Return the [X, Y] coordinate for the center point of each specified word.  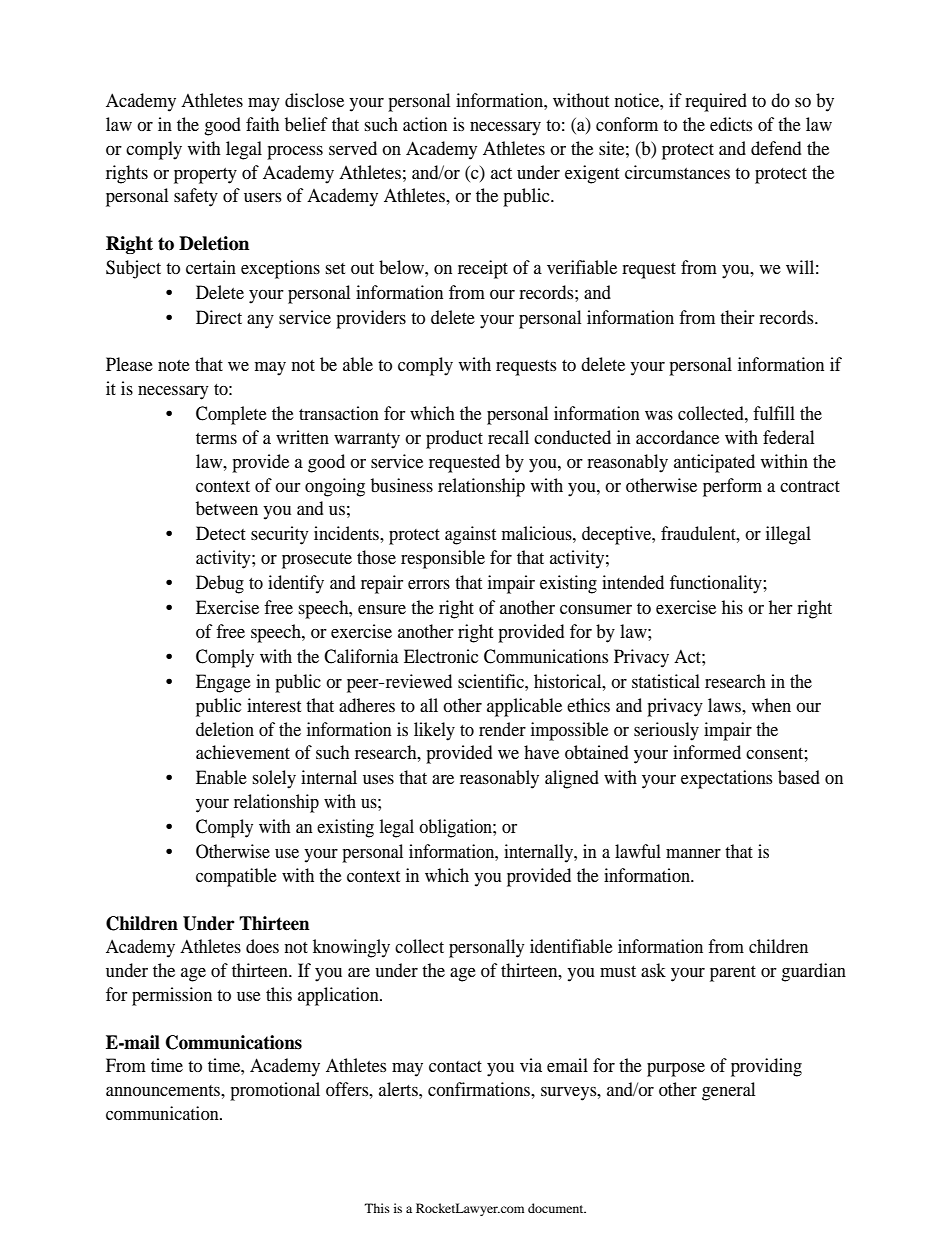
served [353, 148]
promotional [275, 1091]
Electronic [441, 656]
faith [262, 124]
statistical [666, 681]
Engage [223, 683]
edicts [731, 124]
